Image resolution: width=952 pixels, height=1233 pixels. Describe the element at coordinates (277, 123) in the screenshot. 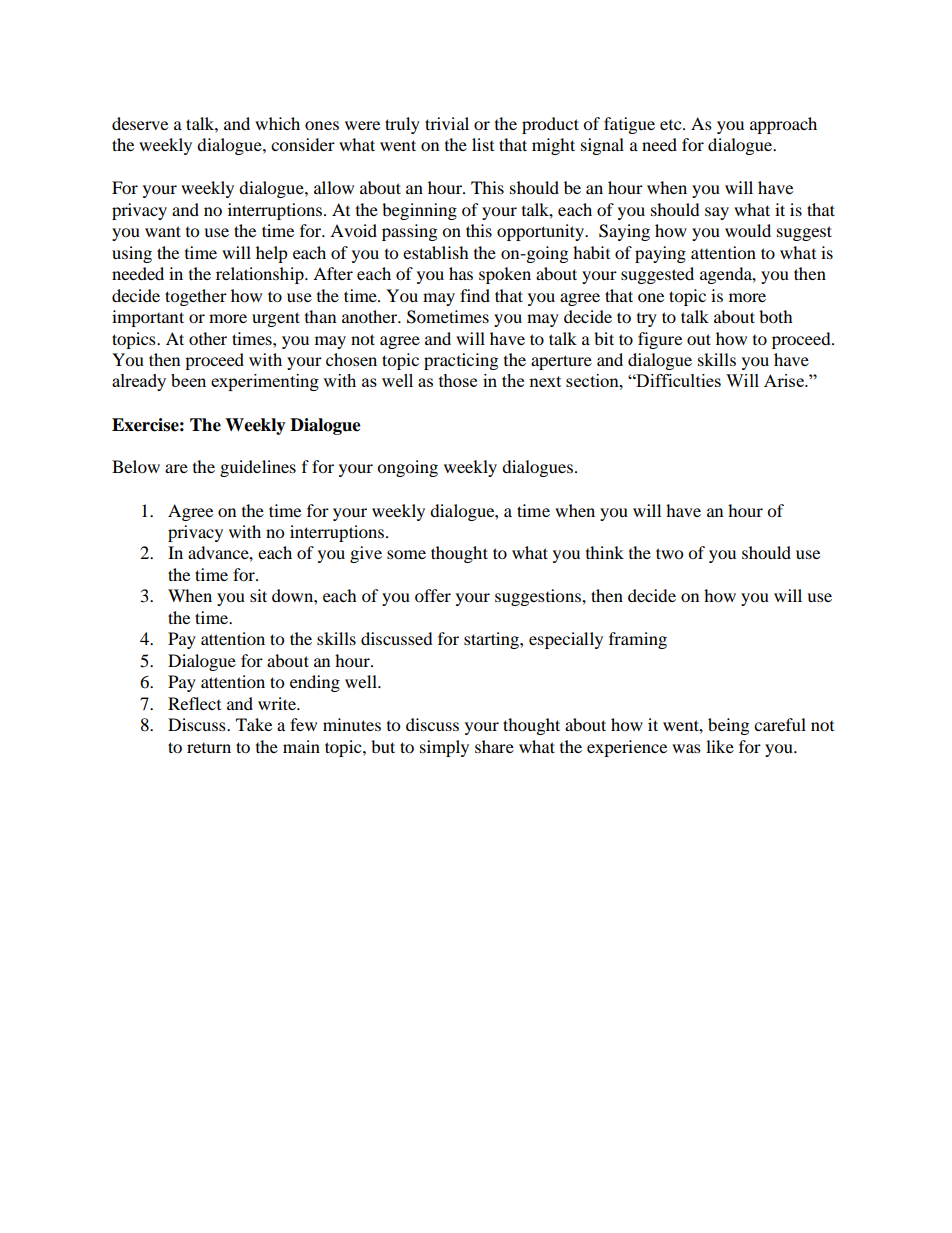

I see `which` at that location.
